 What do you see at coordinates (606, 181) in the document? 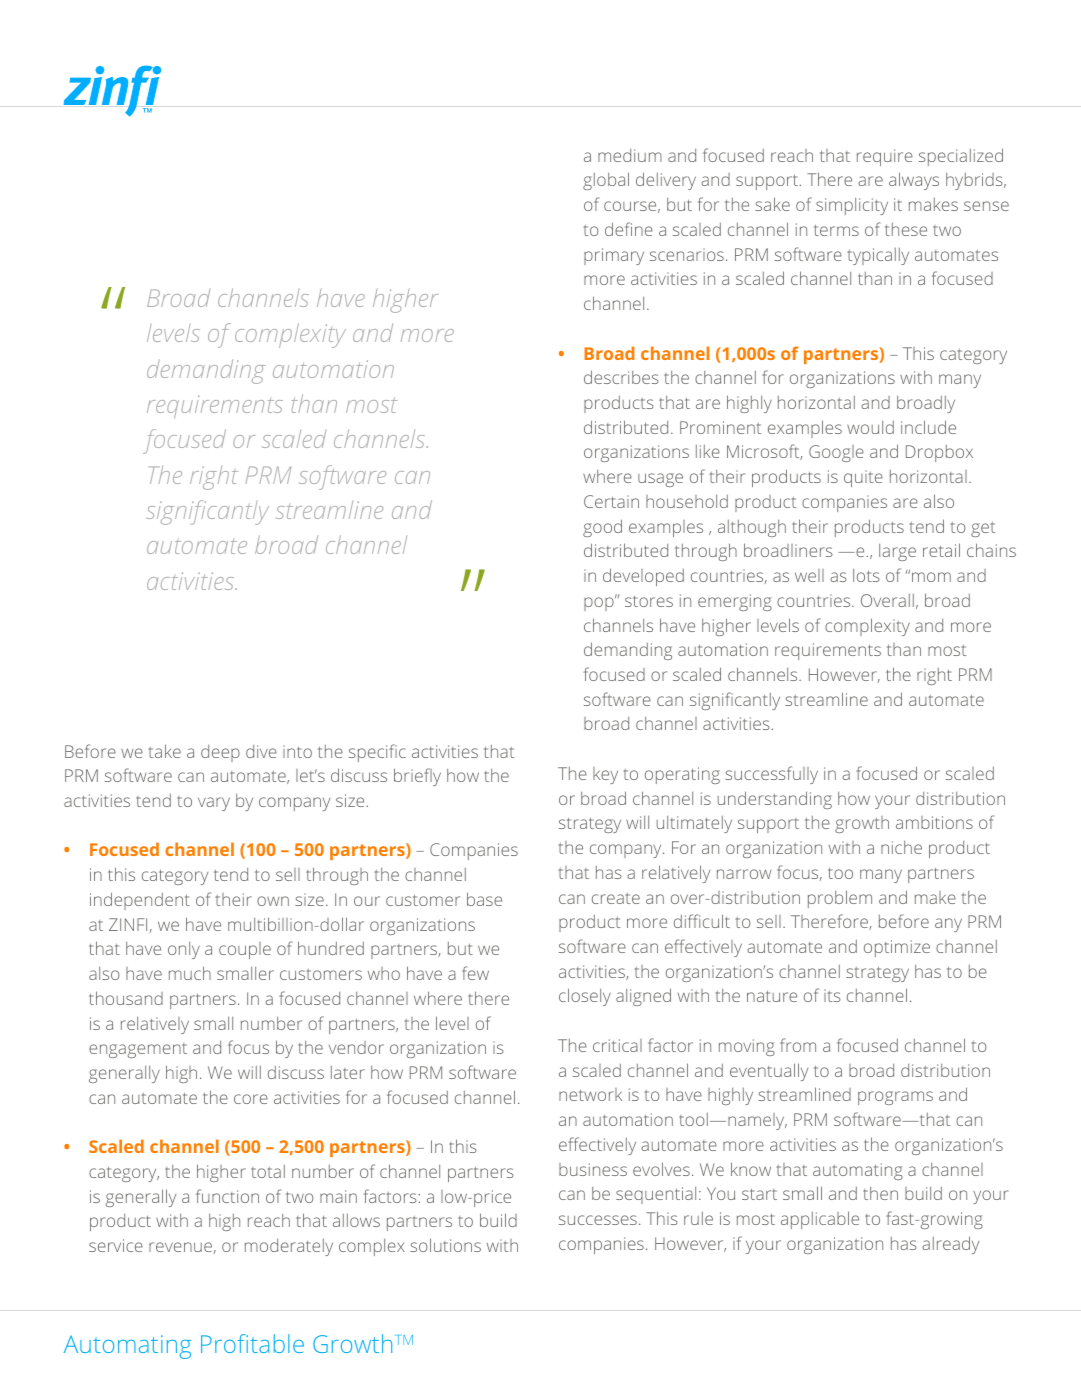
I see `global` at bounding box center [606, 181].
